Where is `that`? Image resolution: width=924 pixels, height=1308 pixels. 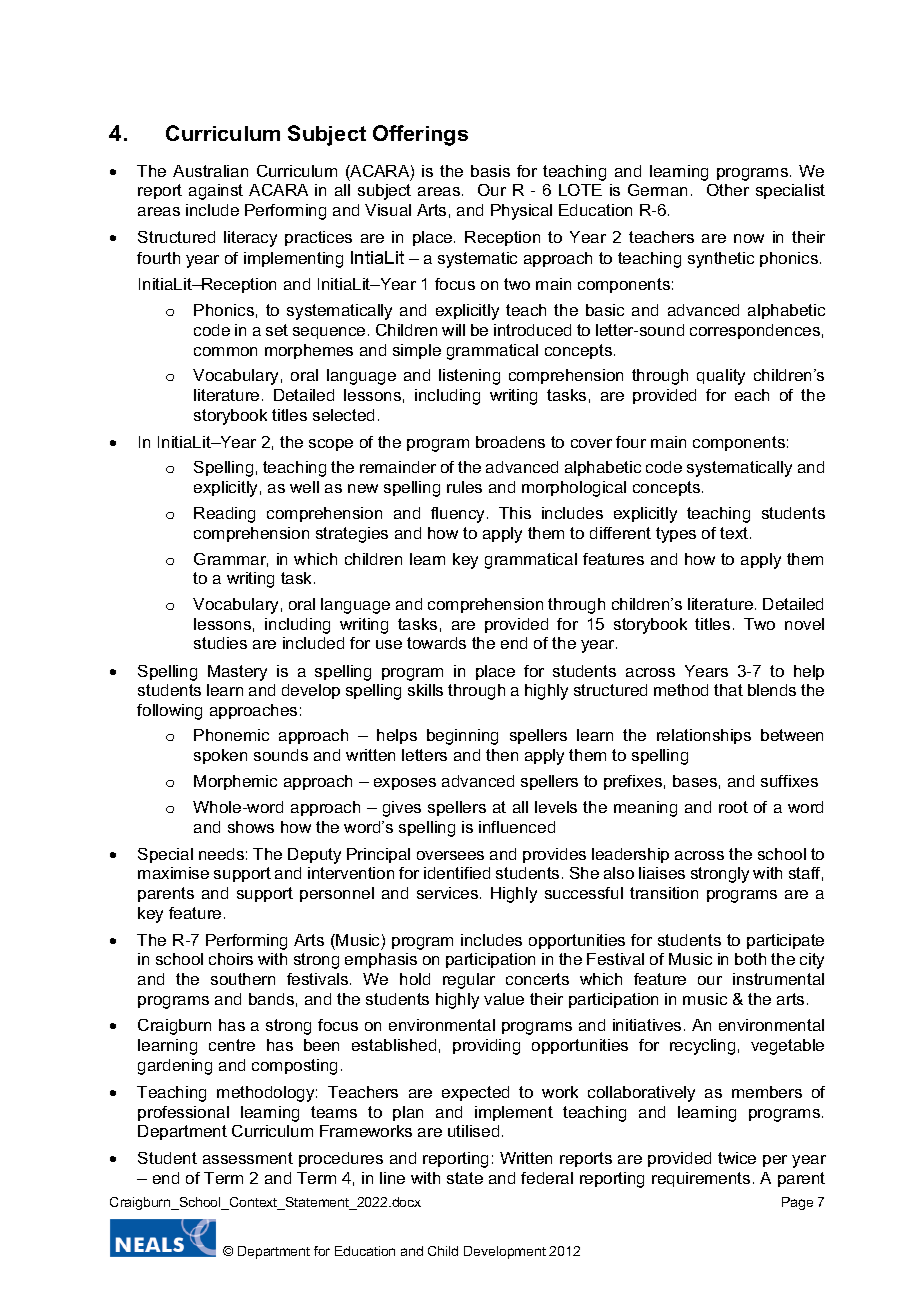 that is located at coordinates (728, 690).
